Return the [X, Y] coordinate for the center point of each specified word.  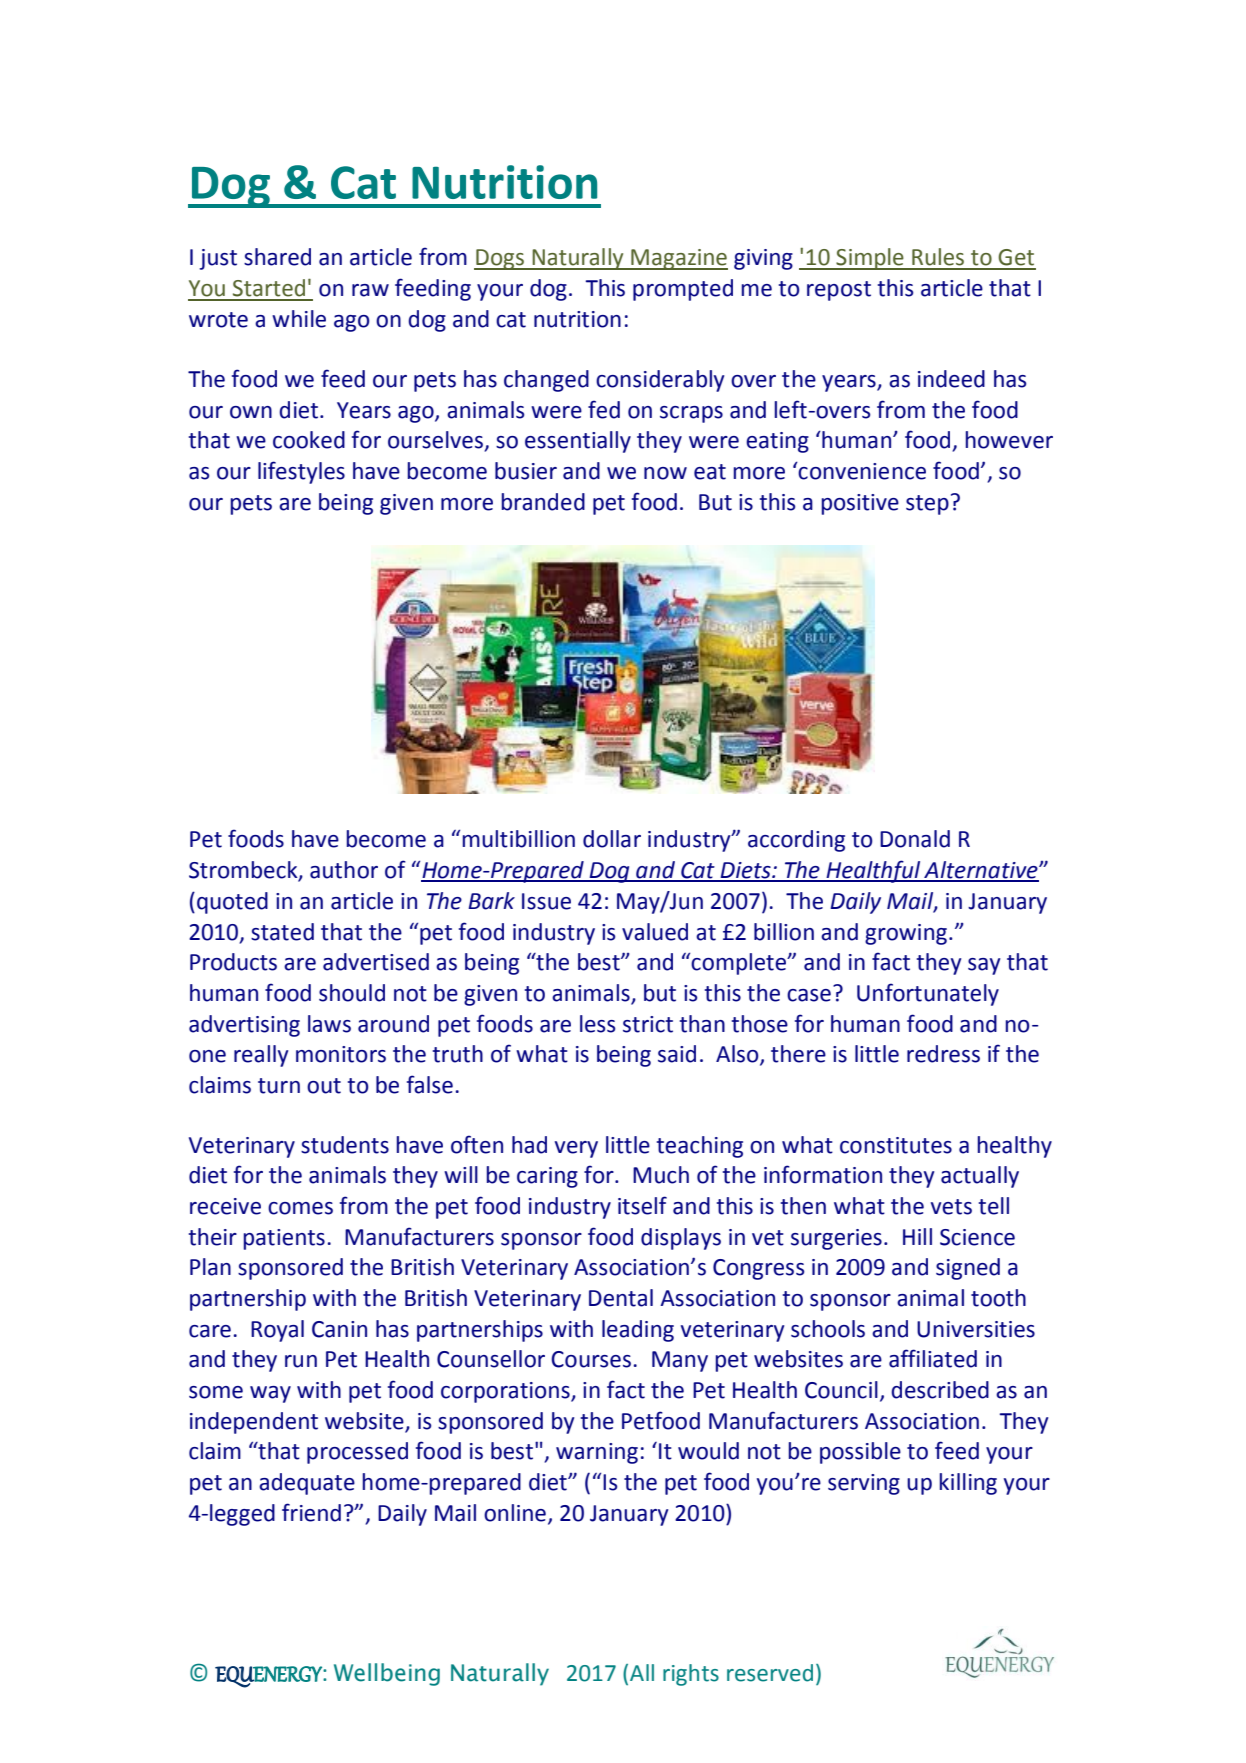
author [344, 870]
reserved [770, 1673]
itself [642, 1205]
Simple [870, 259]
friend [311, 1512]
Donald [915, 839]
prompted [683, 290]
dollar [612, 839]
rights [691, 1675]
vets [951, 1207]
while [299, 319]
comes [300, 1208]
